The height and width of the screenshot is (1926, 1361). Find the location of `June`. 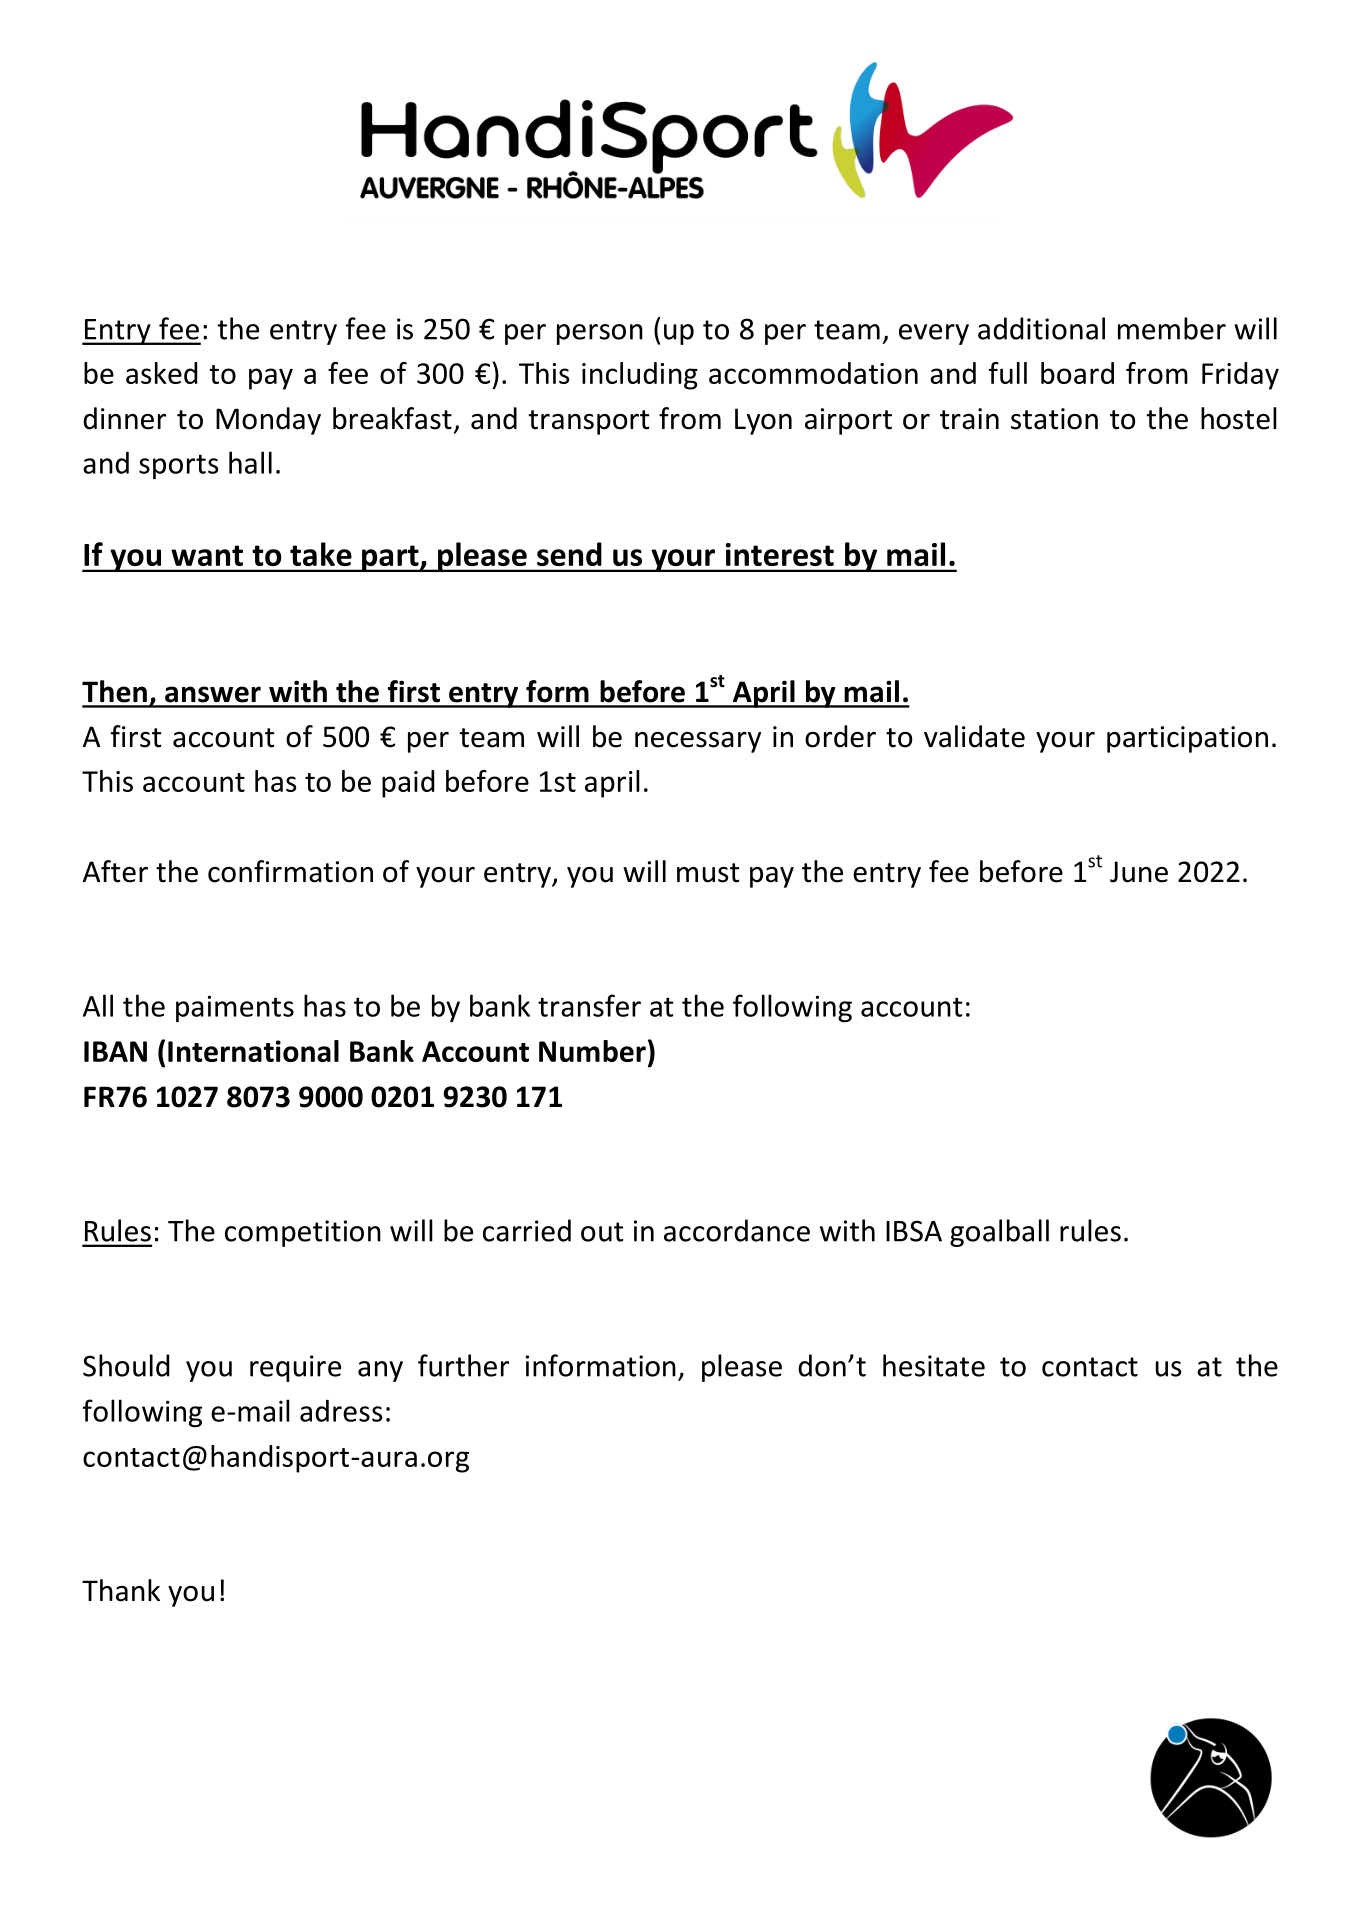

June is located at coordinates (1139, 872).
